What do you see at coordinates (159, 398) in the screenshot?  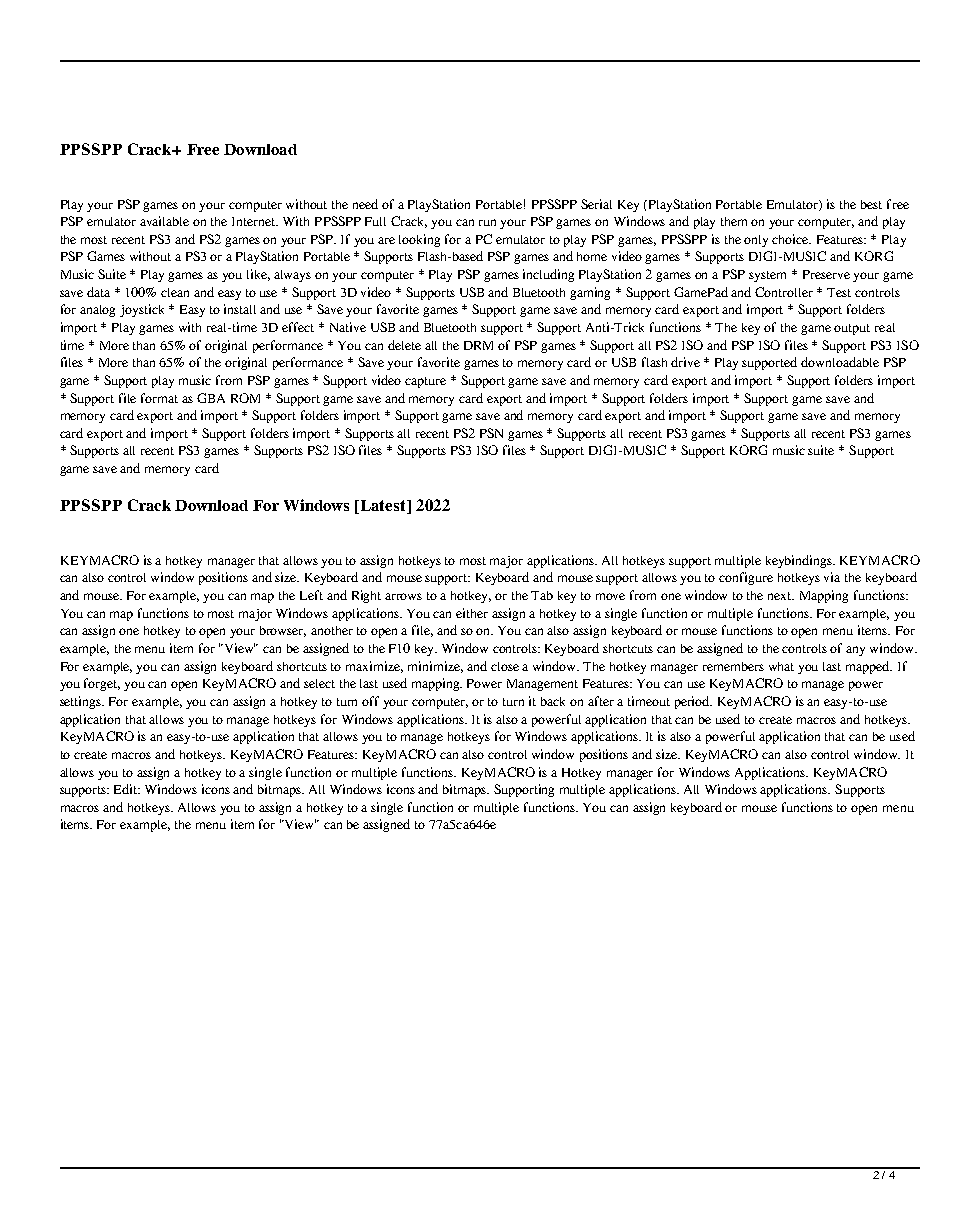 I see `format` at bounding box center [159, 398].
